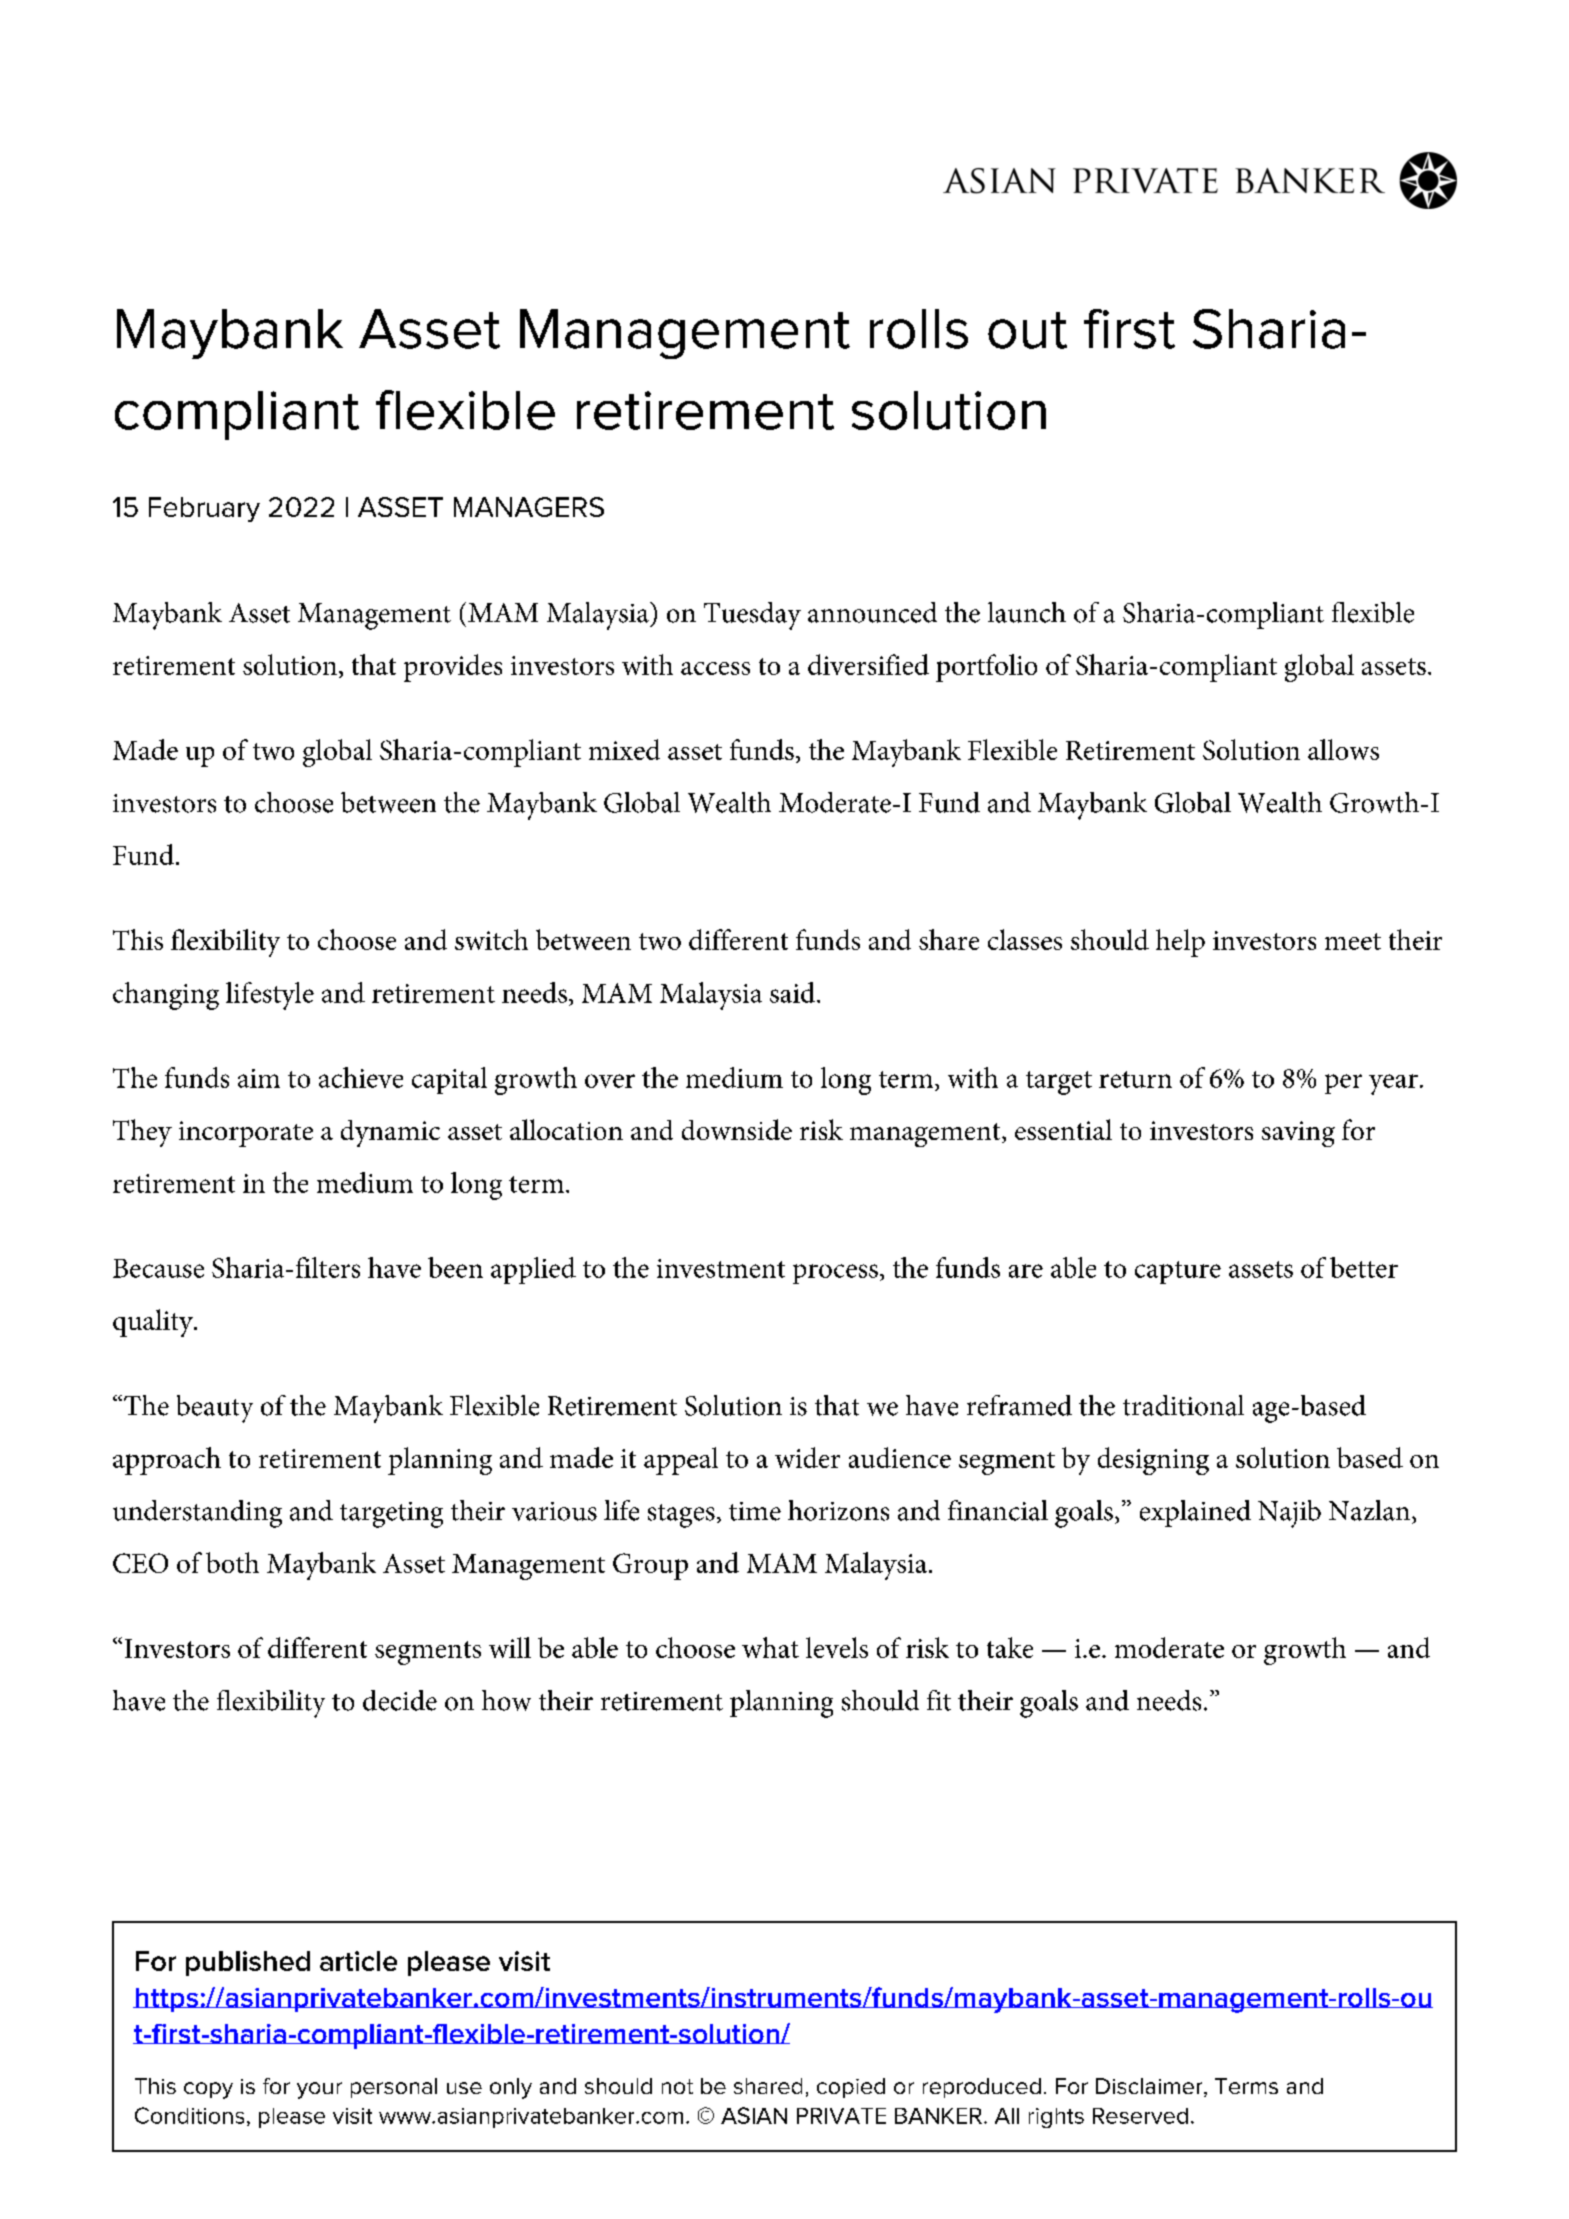 This screenshot has height=2219, width=1569. I want to click on incorporate, so click(246, 1134).
